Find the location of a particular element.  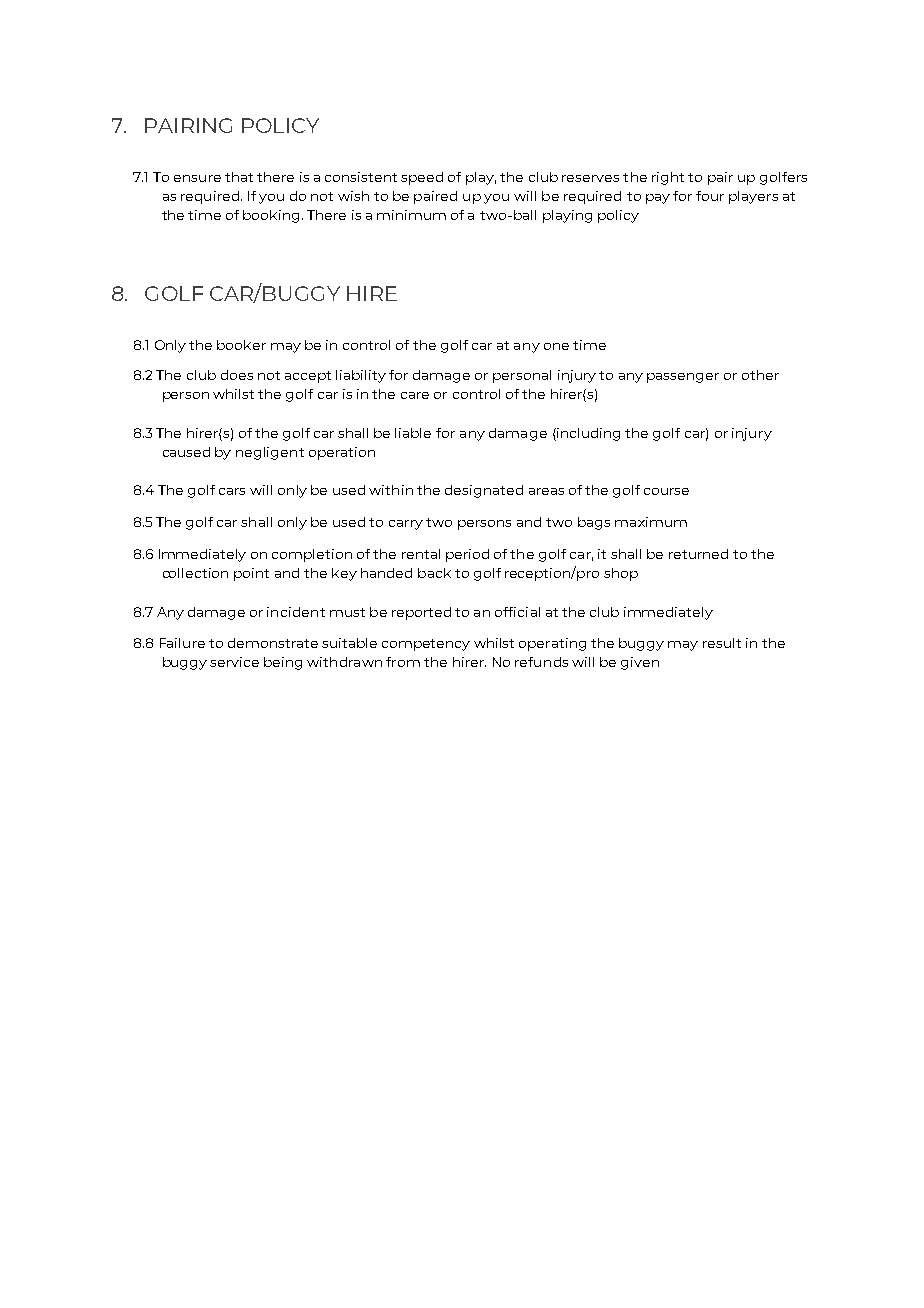

negligent is located at coordinates (270, 453).
